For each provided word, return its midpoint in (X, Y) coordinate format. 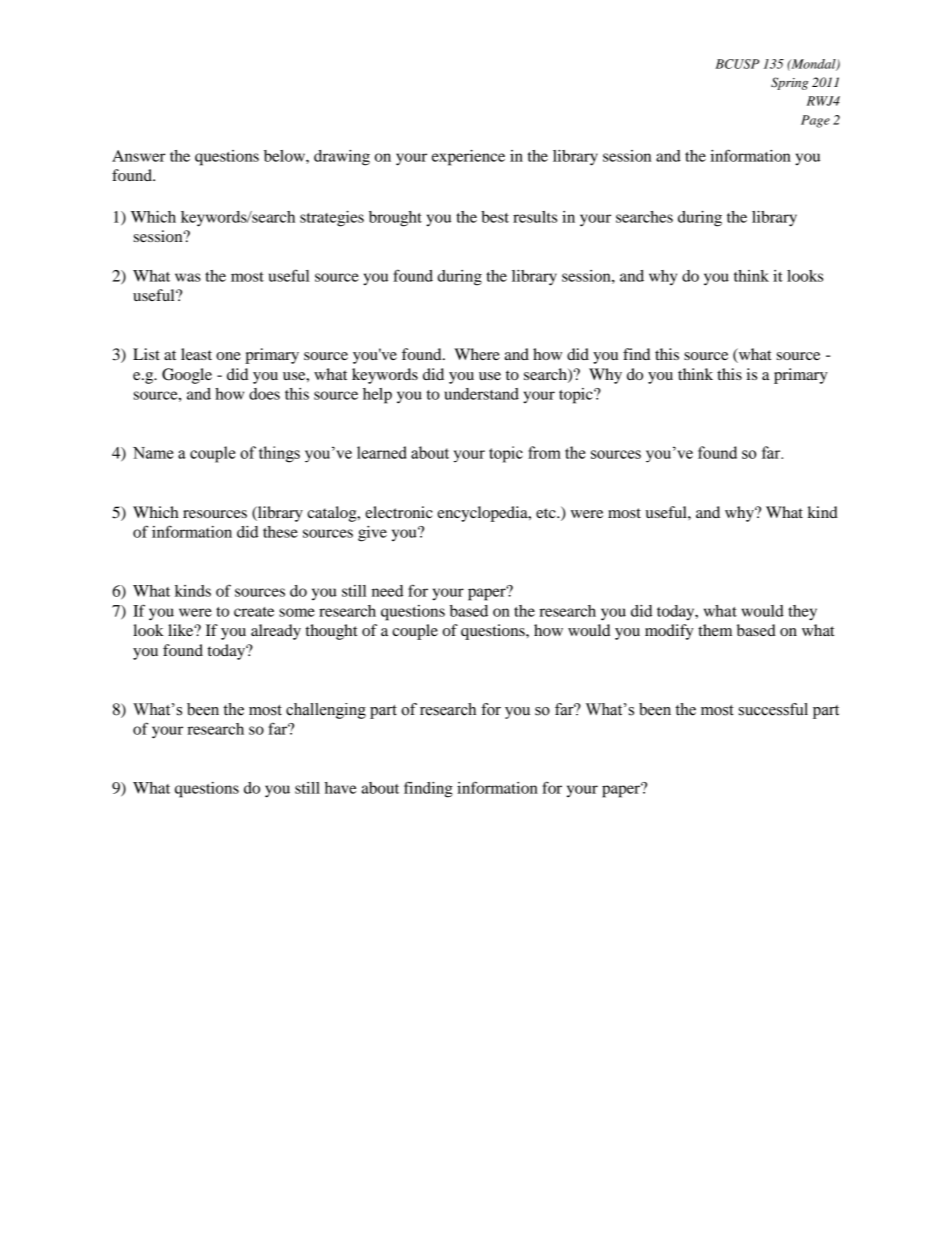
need (387, 591)
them (715, 630)
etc (547, 513)
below (285, 156)
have (340, 788)
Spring (789, 83)
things (279, 454)
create (254, 612)
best (495, 217)
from (544, 452)
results (535, 217)
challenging (326, 711)
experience (468, 158)
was (188, 277)
